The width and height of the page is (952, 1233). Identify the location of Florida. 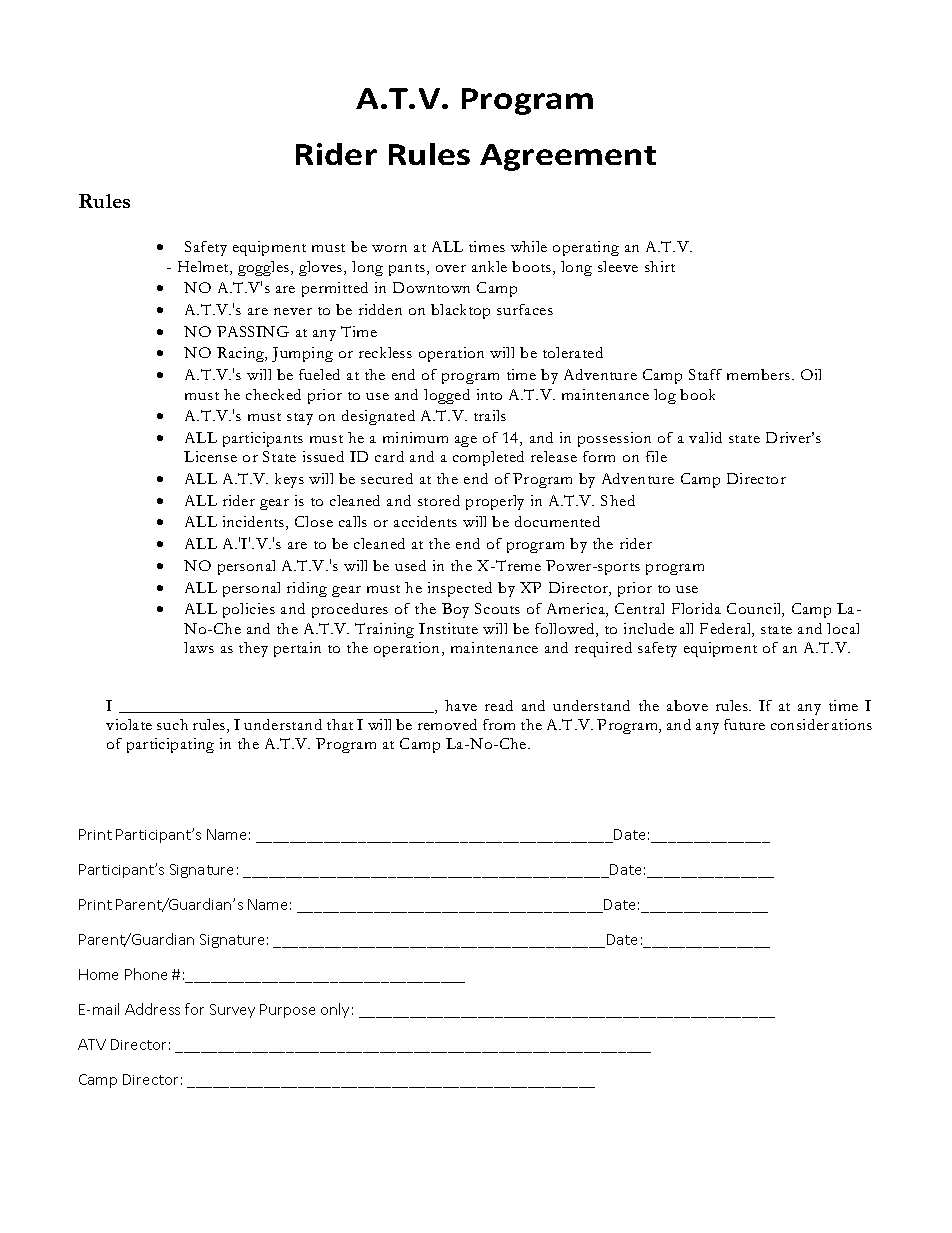
(696, 608).
